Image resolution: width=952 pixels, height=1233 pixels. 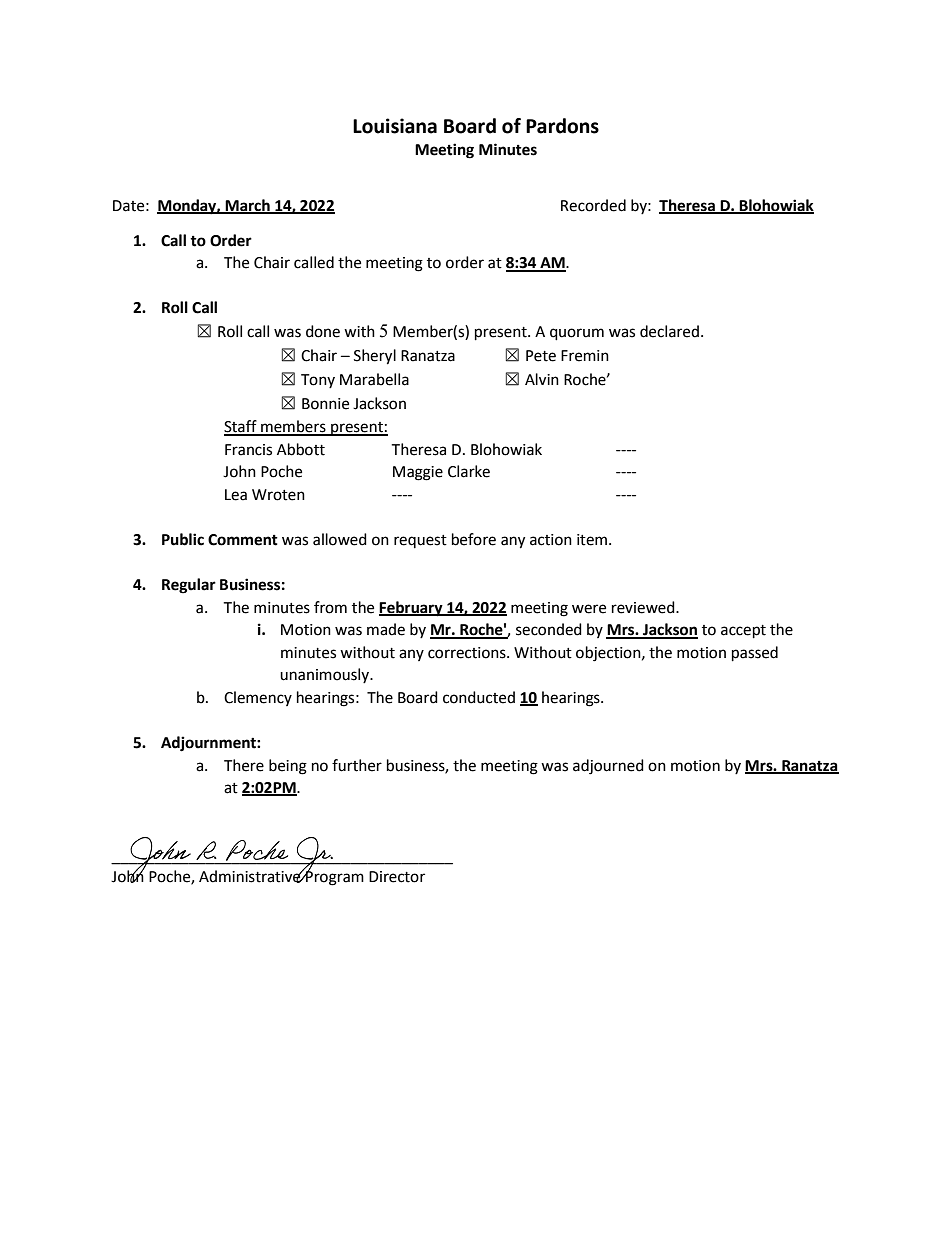 What do you see at coordinates (397, 877) in the document?
I see `Director` at bounding box center [397, 877].
